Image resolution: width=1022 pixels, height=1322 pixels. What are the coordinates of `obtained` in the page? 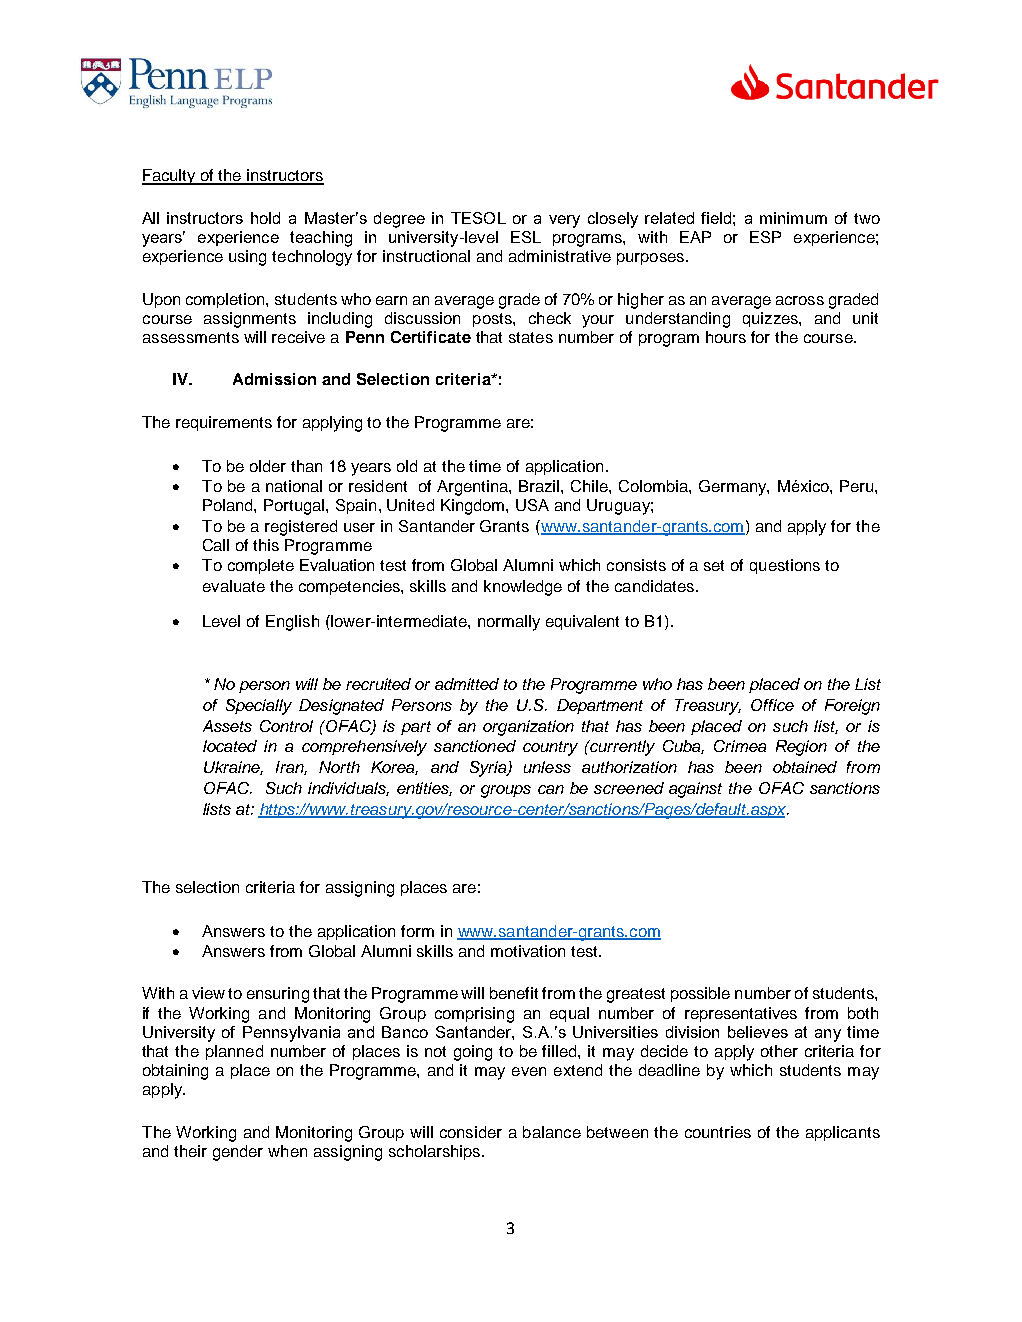 It's located at (805, 767).
